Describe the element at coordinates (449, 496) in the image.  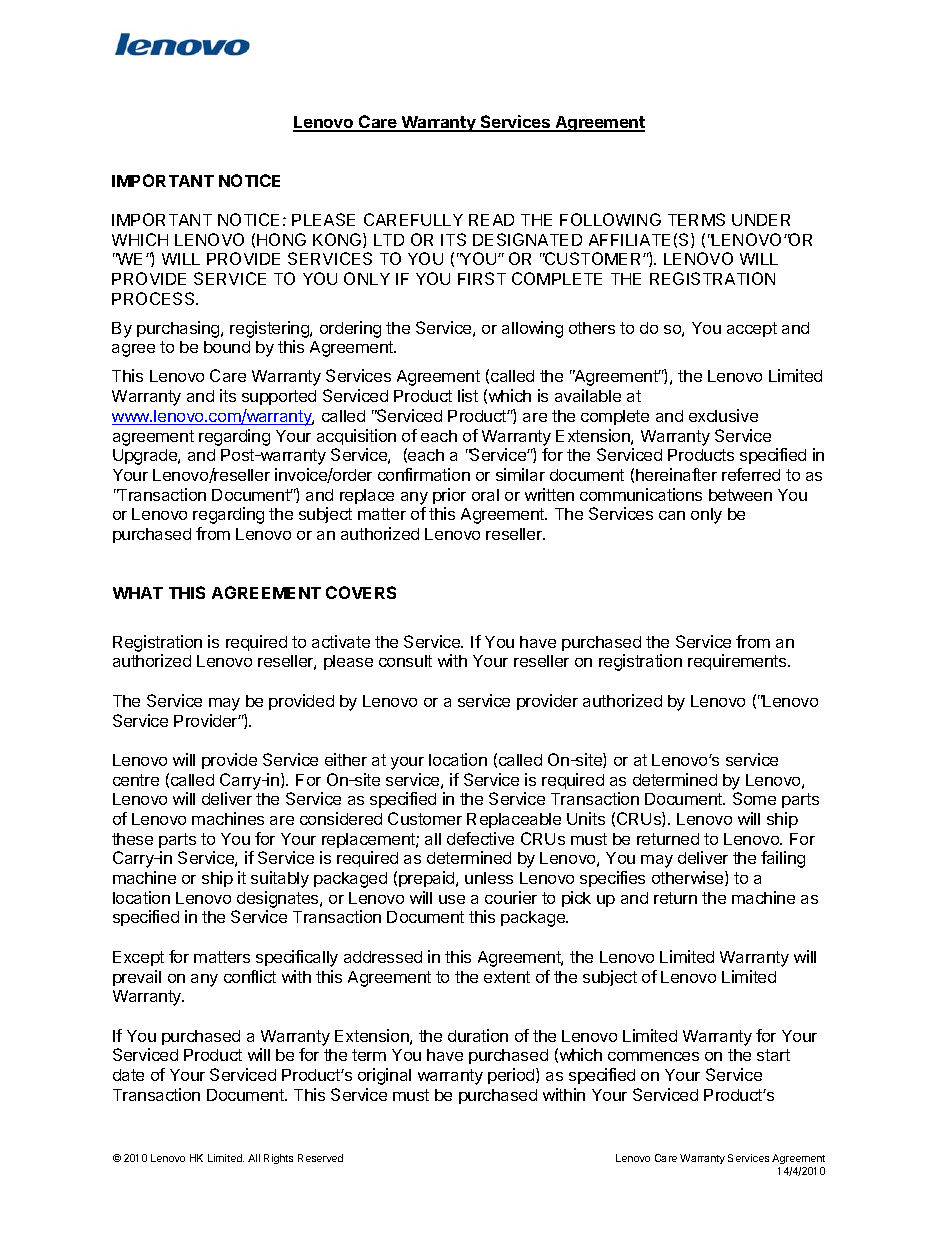
I see `prior` at that location.
